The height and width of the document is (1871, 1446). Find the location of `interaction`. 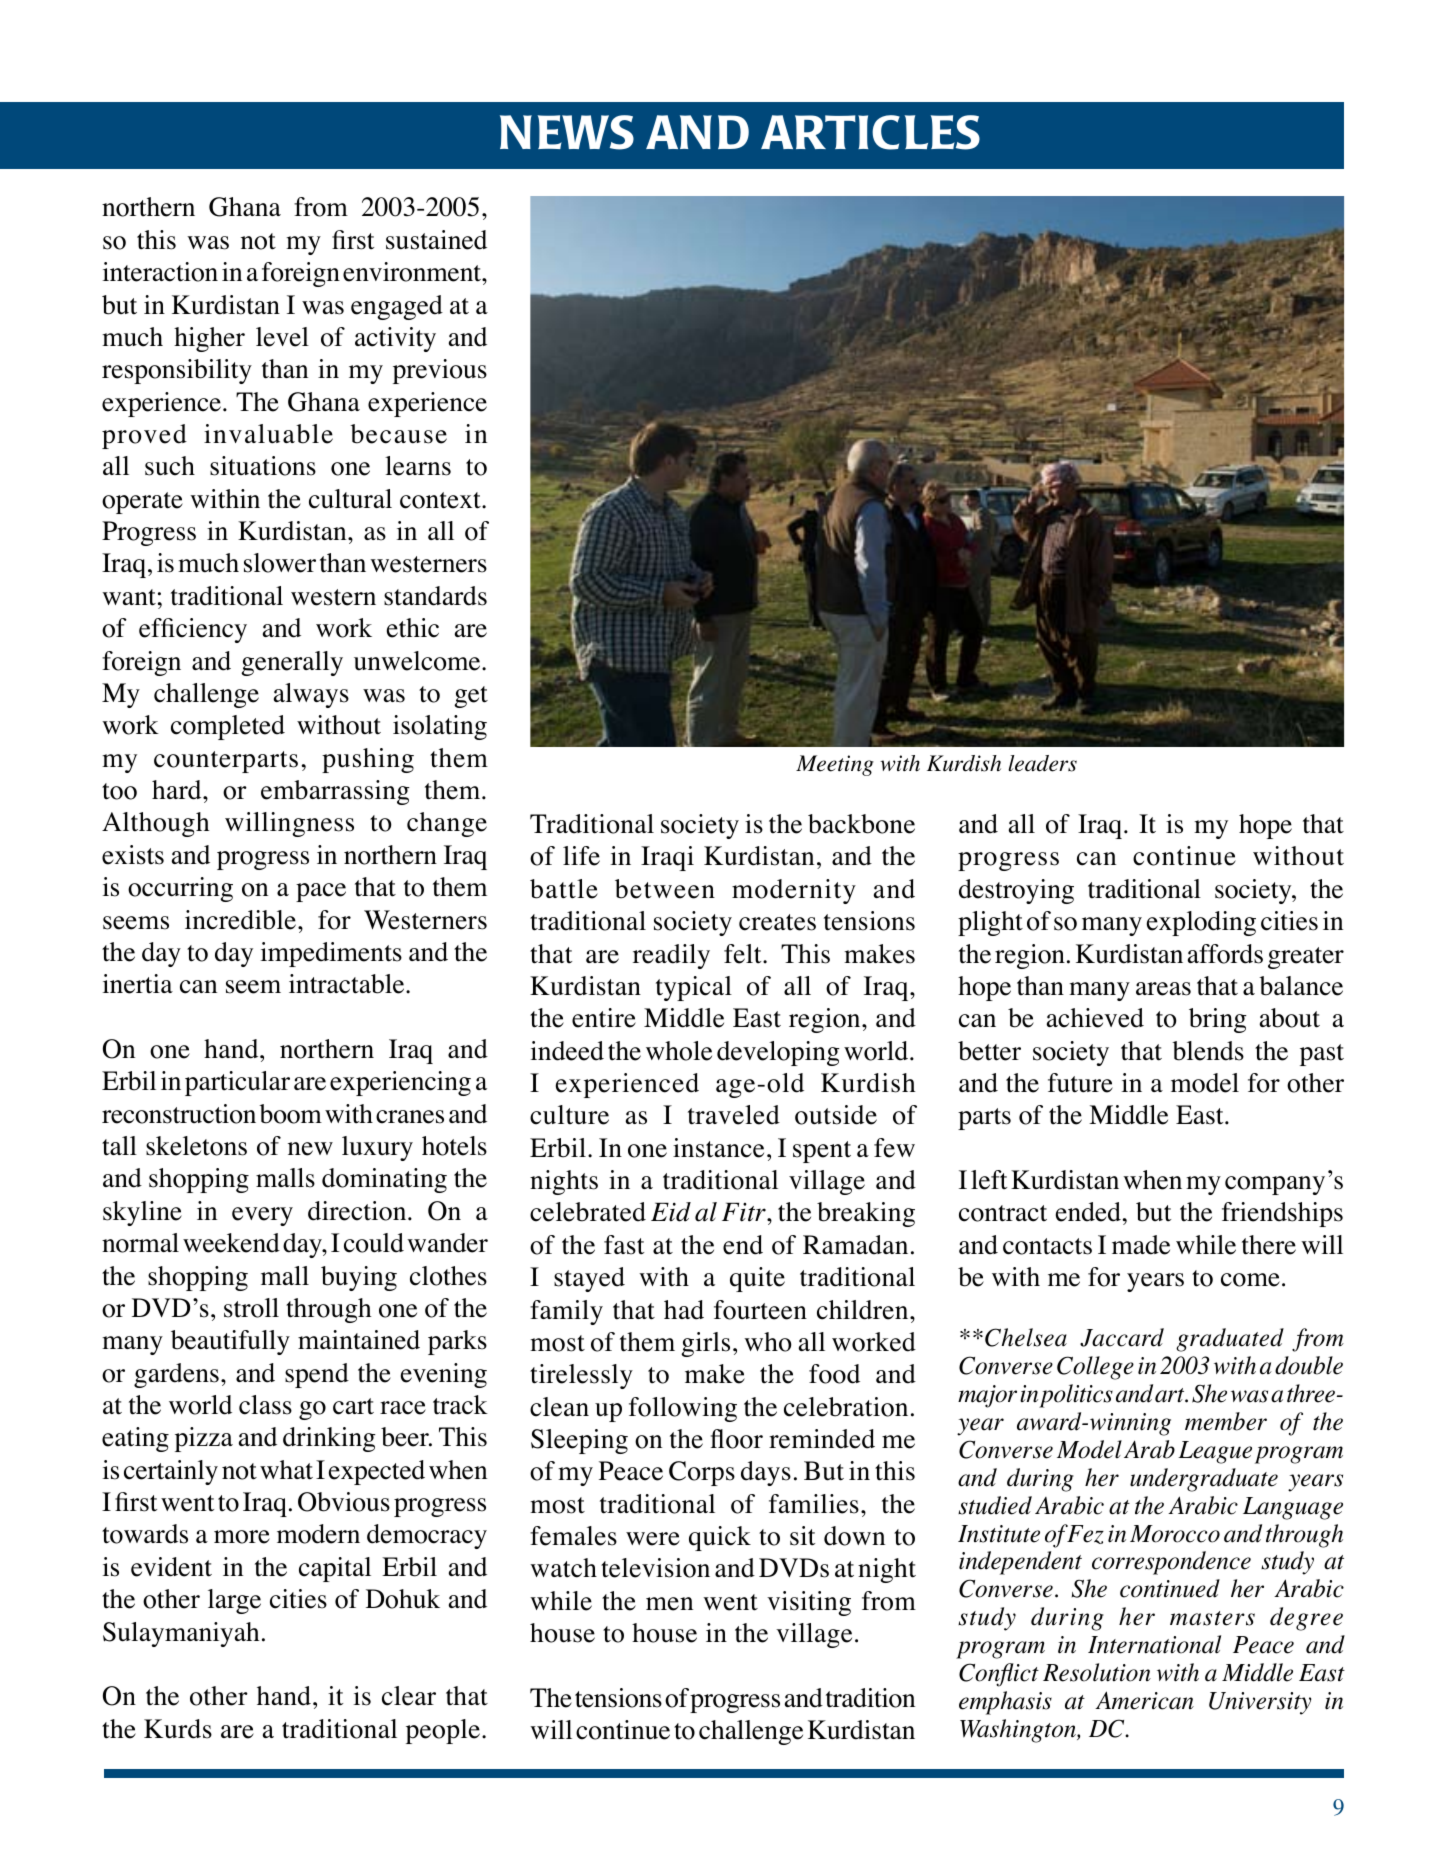

interaction is located at coordinates (160, 272).
